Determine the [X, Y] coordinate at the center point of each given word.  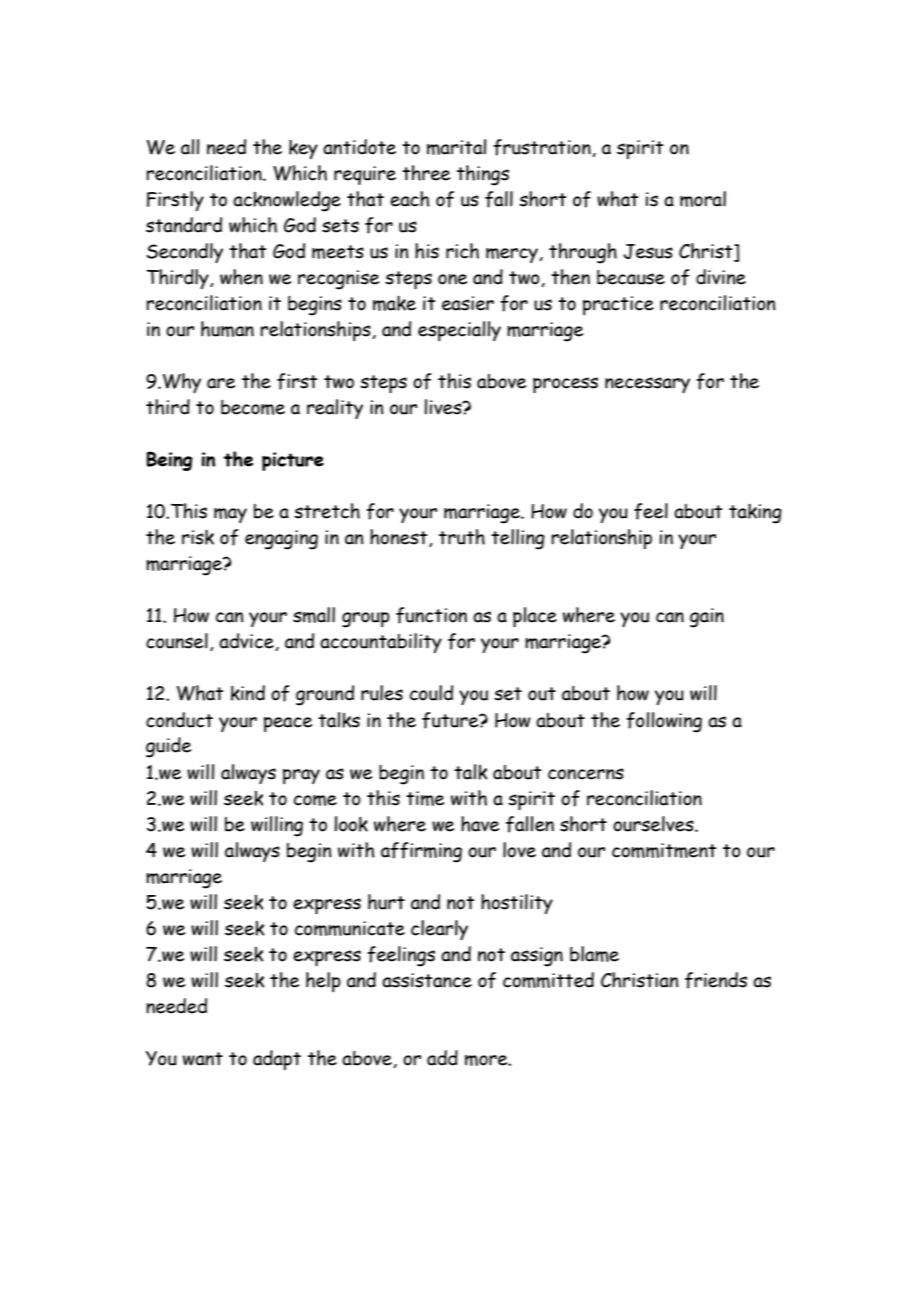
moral [703, 199]
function [431, 615]
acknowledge [287, 201]
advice [247, 642]
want [203, 1059]
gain [707, 618]
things [483, 175]
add [442, 1058]
